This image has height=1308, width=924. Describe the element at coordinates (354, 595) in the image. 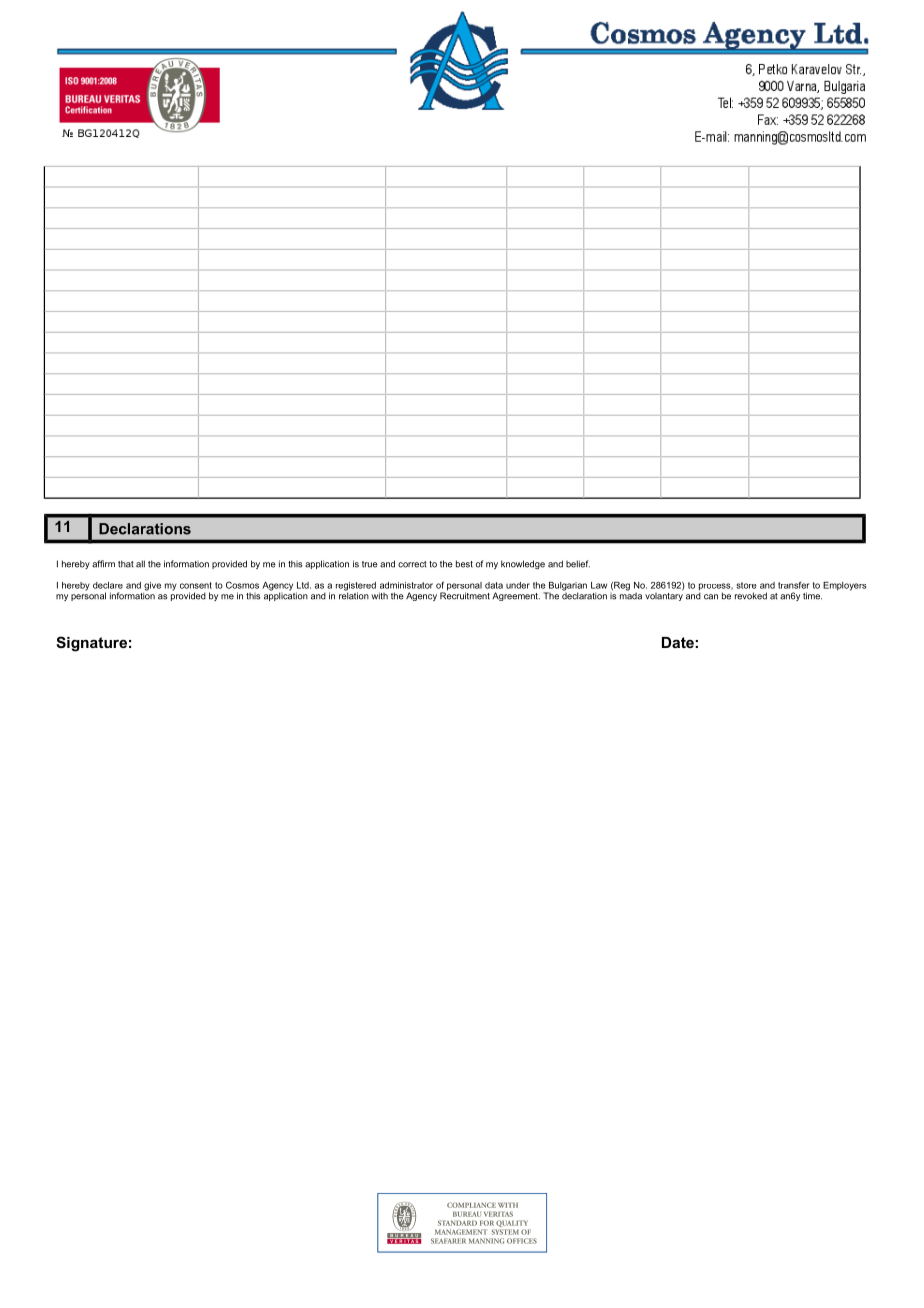

I see `relation` at that location.
